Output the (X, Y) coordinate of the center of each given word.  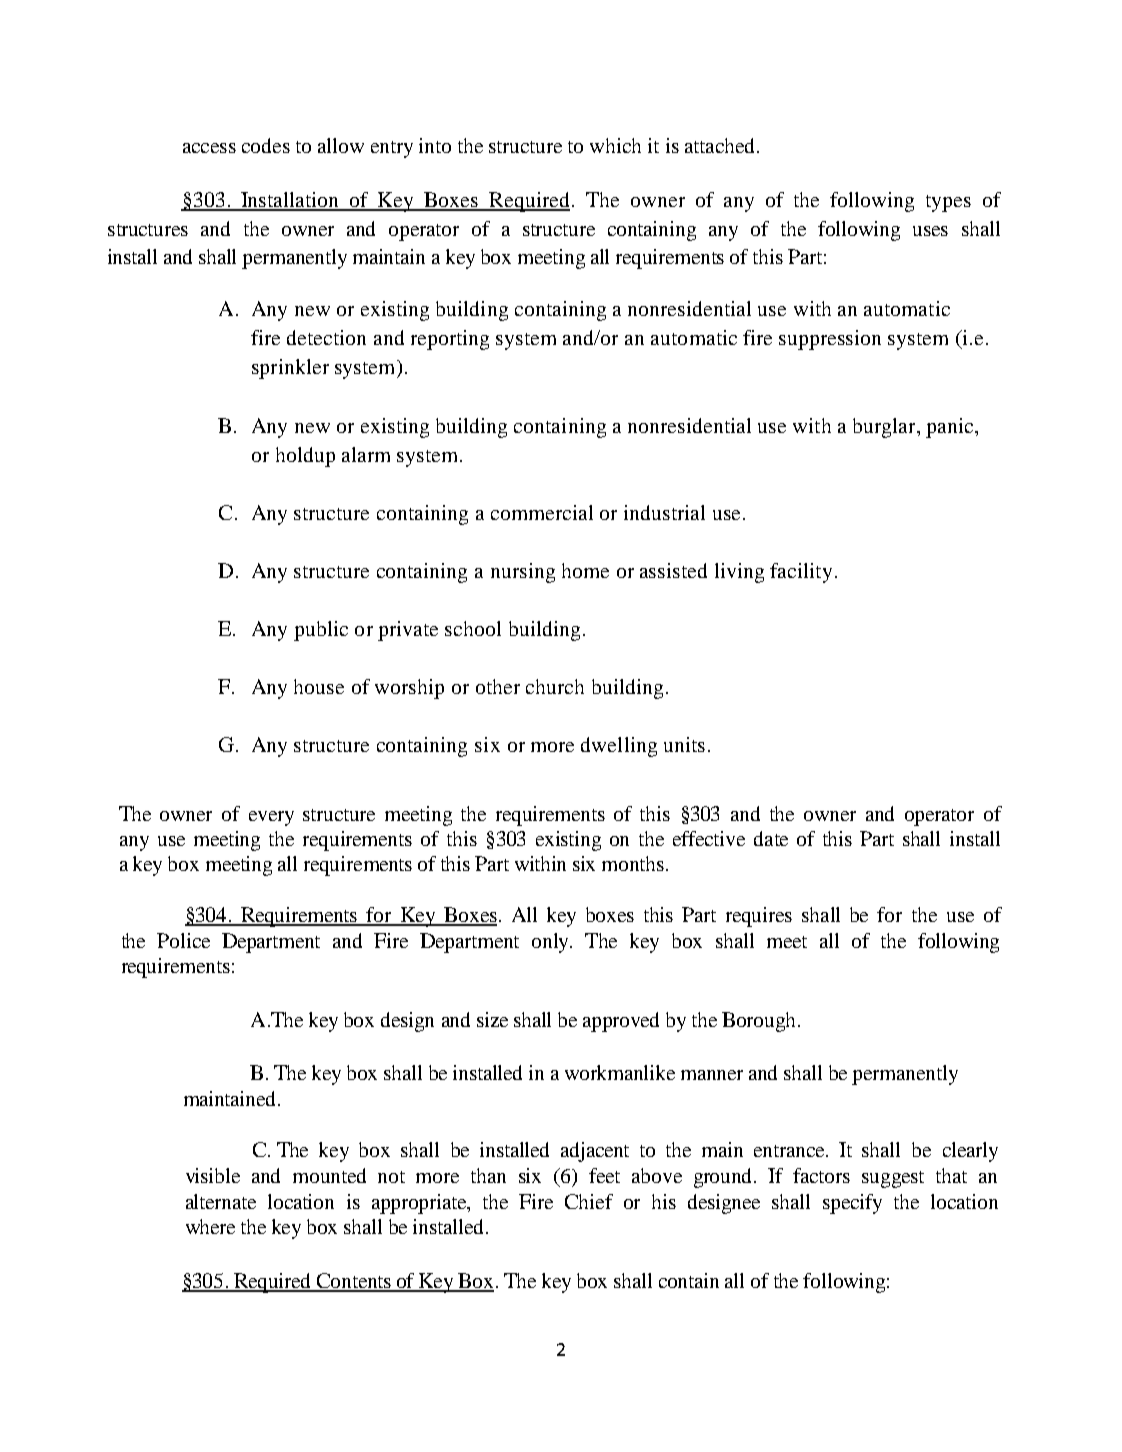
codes (266, 145)
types (948, 203)
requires (759, 917)
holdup (305, 457)
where (210, 1226)
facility (801, 573)
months (633, 863)
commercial (542, 512)
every (271, 818)
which (615, 145)
